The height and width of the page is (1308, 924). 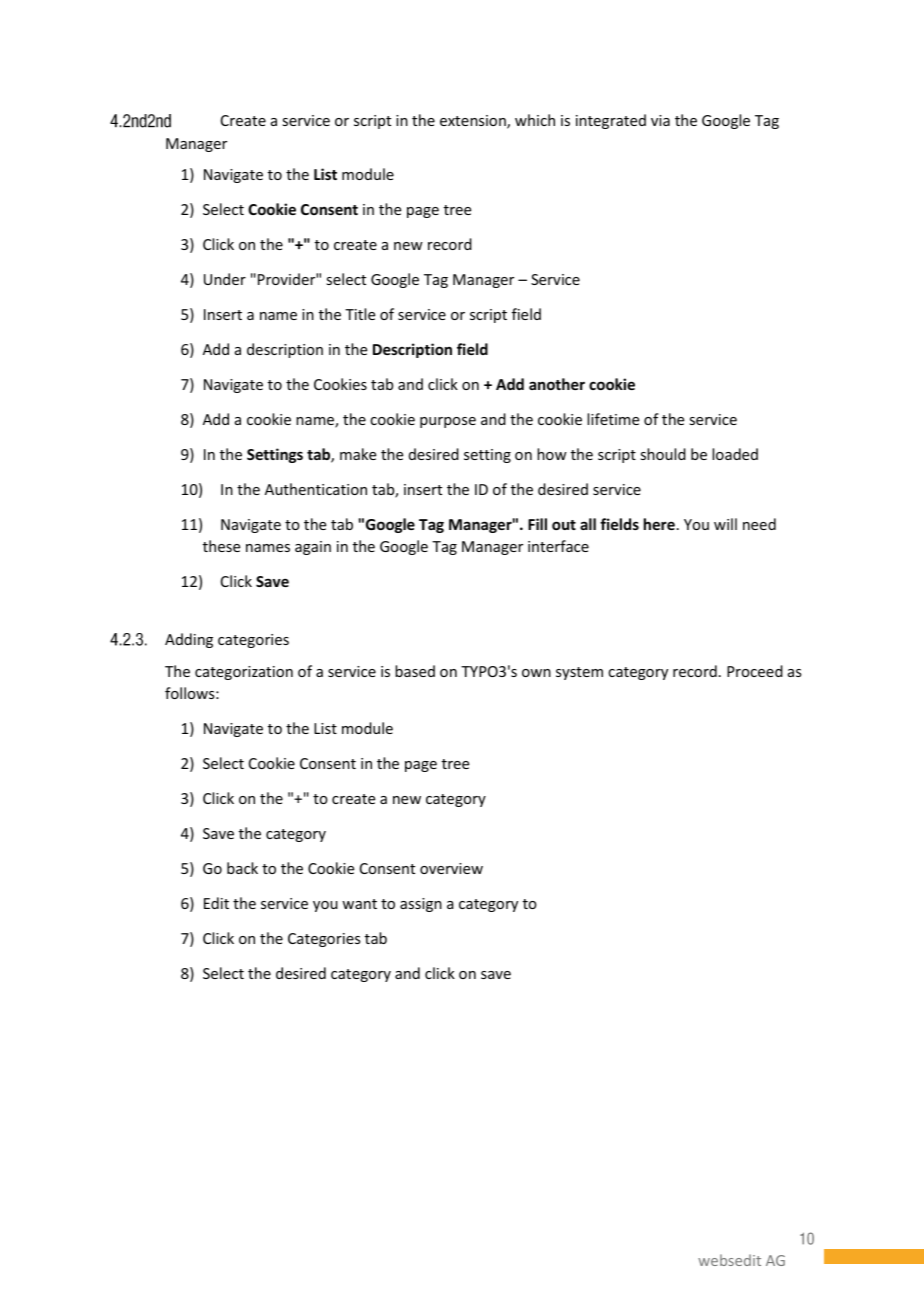 I want to click on here, so click(x=659, y=524).
